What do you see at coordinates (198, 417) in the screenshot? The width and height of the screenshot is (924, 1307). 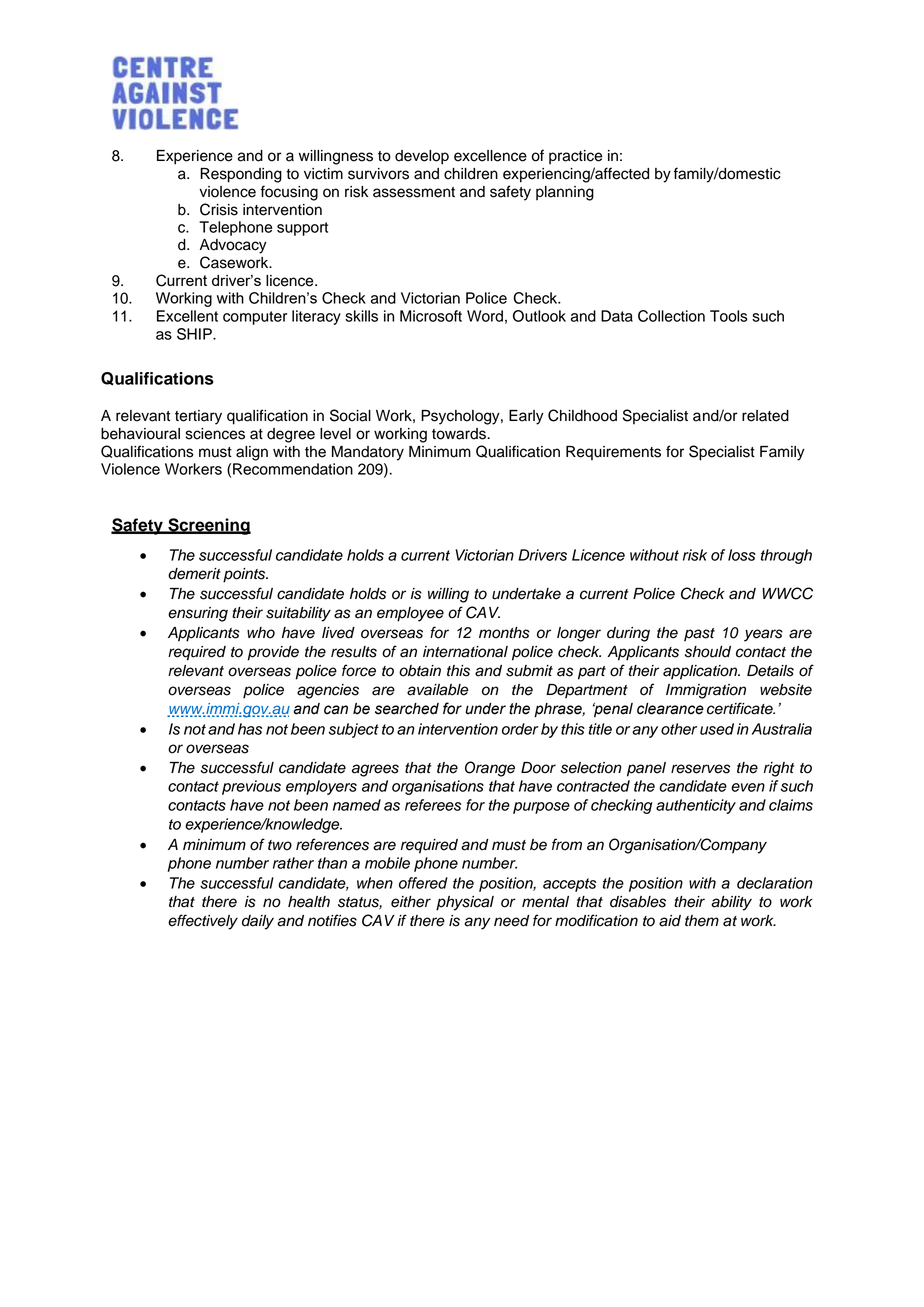 I see `tertiary` at bounding box center [198, 417].
